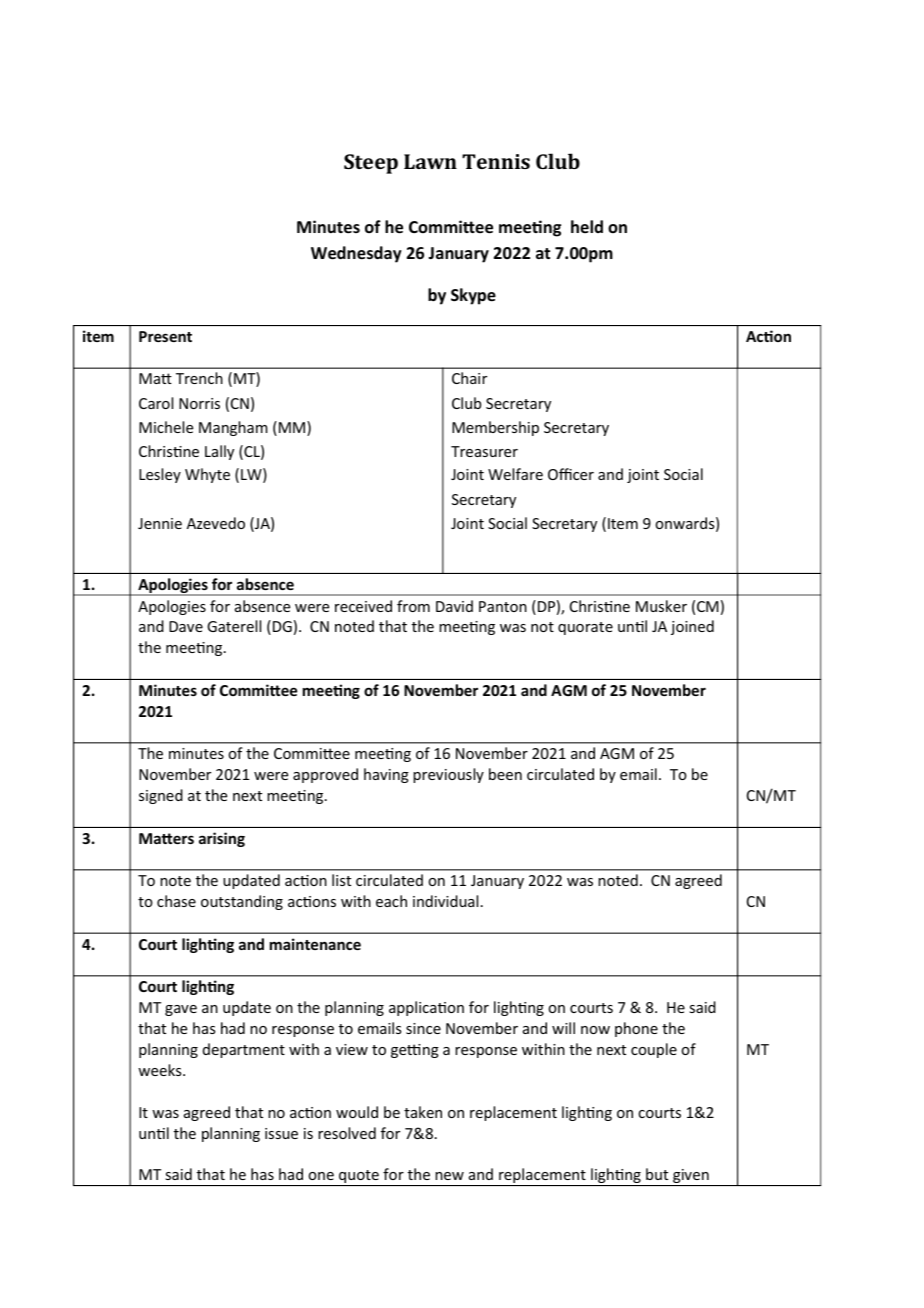 Image resolution: width=924 pixels, height=1308 pixels. What do you see at coordinates (222, 839) in the document?
I see `arising` at bounding box center [222, 839].
